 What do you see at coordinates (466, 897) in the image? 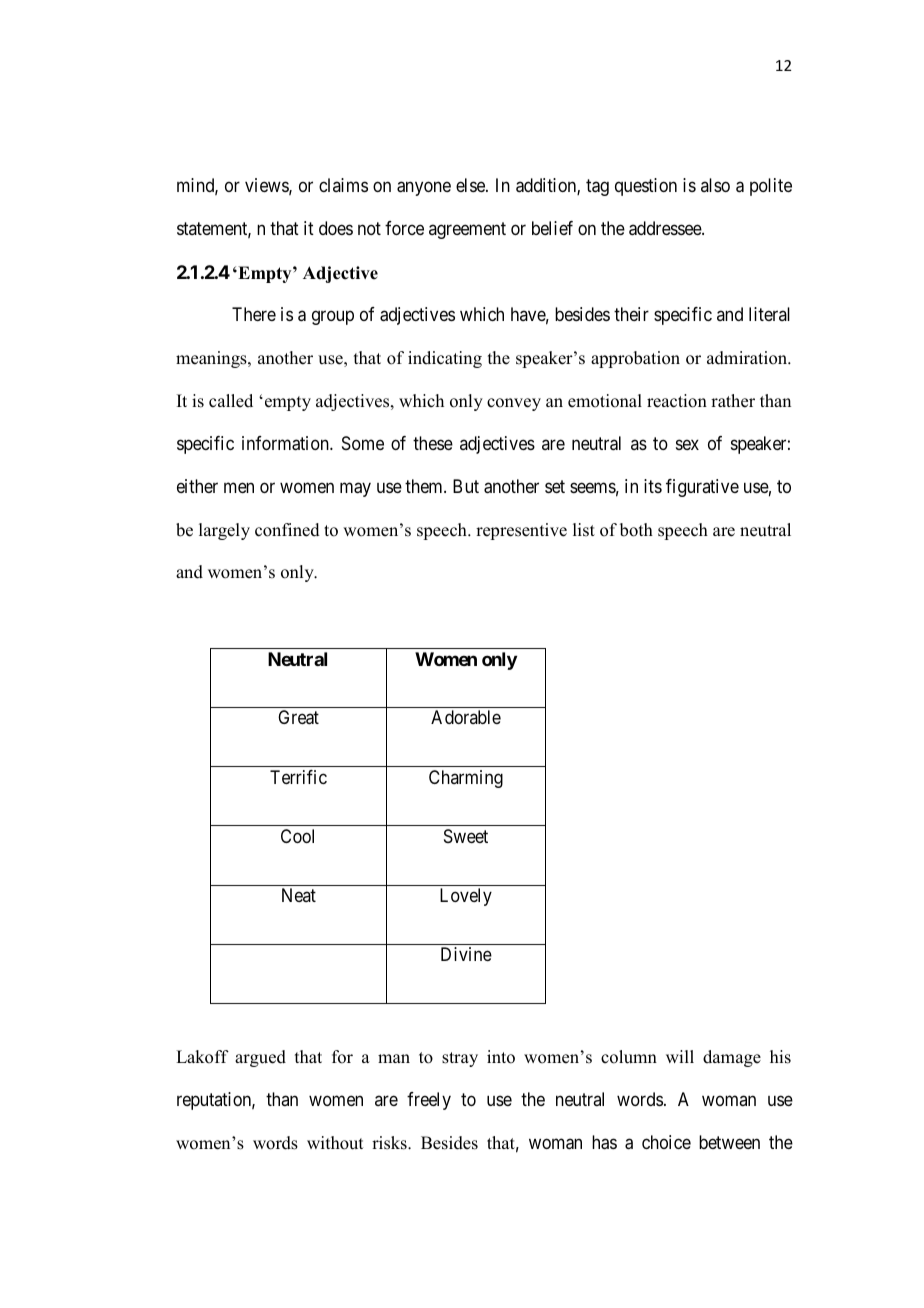
I see `Lovely` at bounding box center [466, 897].
